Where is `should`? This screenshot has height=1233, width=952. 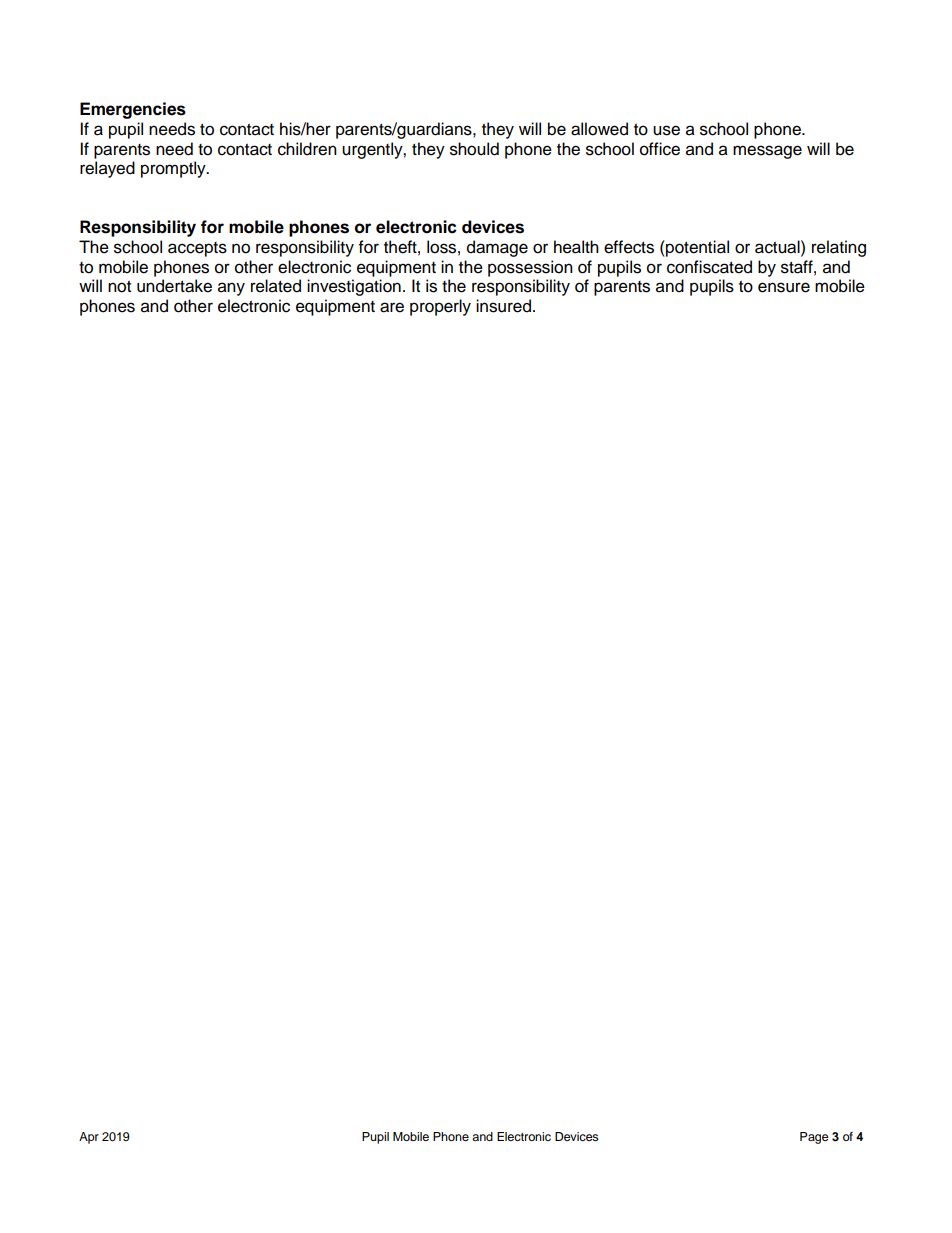 should is located at coordinates (474, 149).
